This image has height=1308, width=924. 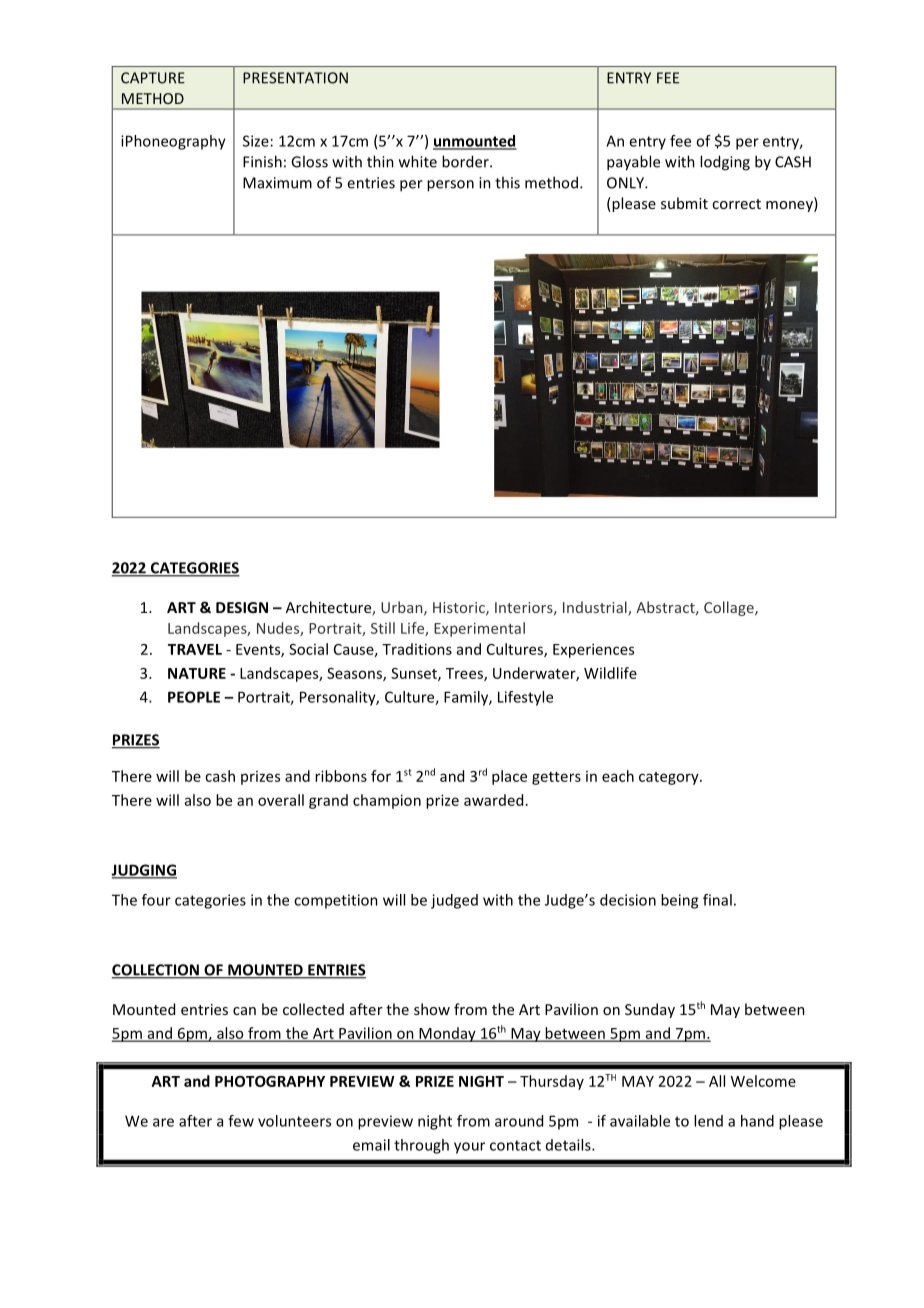 I want to click on Size, so click(x=256, y=141).
